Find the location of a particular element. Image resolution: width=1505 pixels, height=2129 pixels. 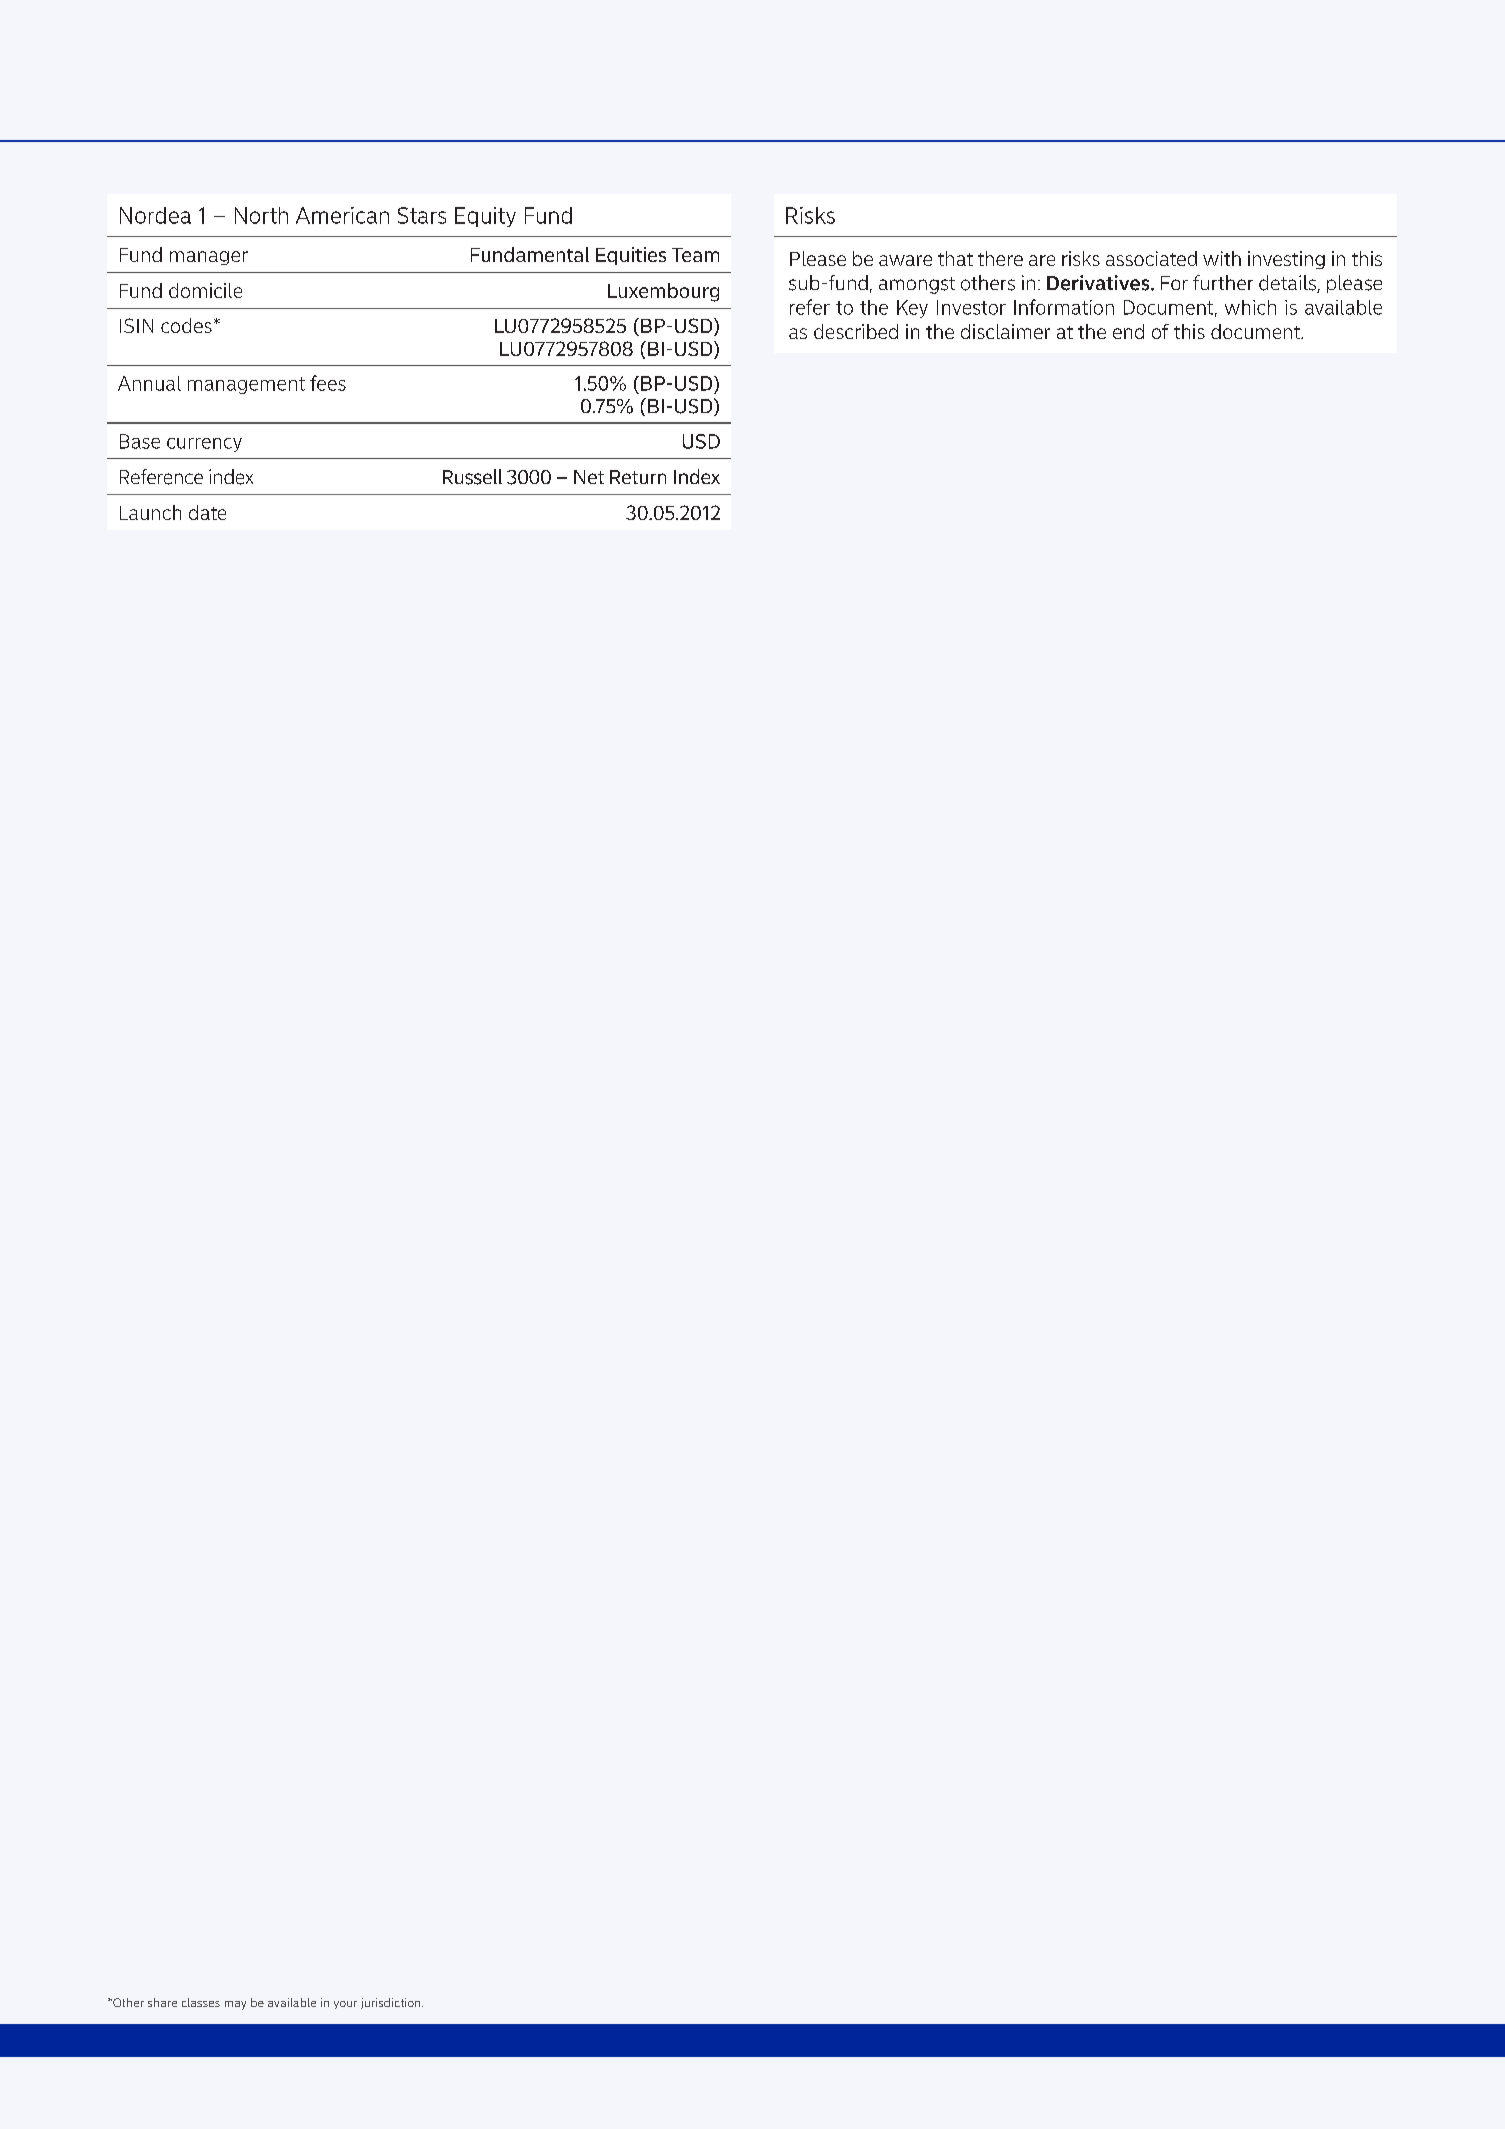

manager is located at coordinates (209, 258).
